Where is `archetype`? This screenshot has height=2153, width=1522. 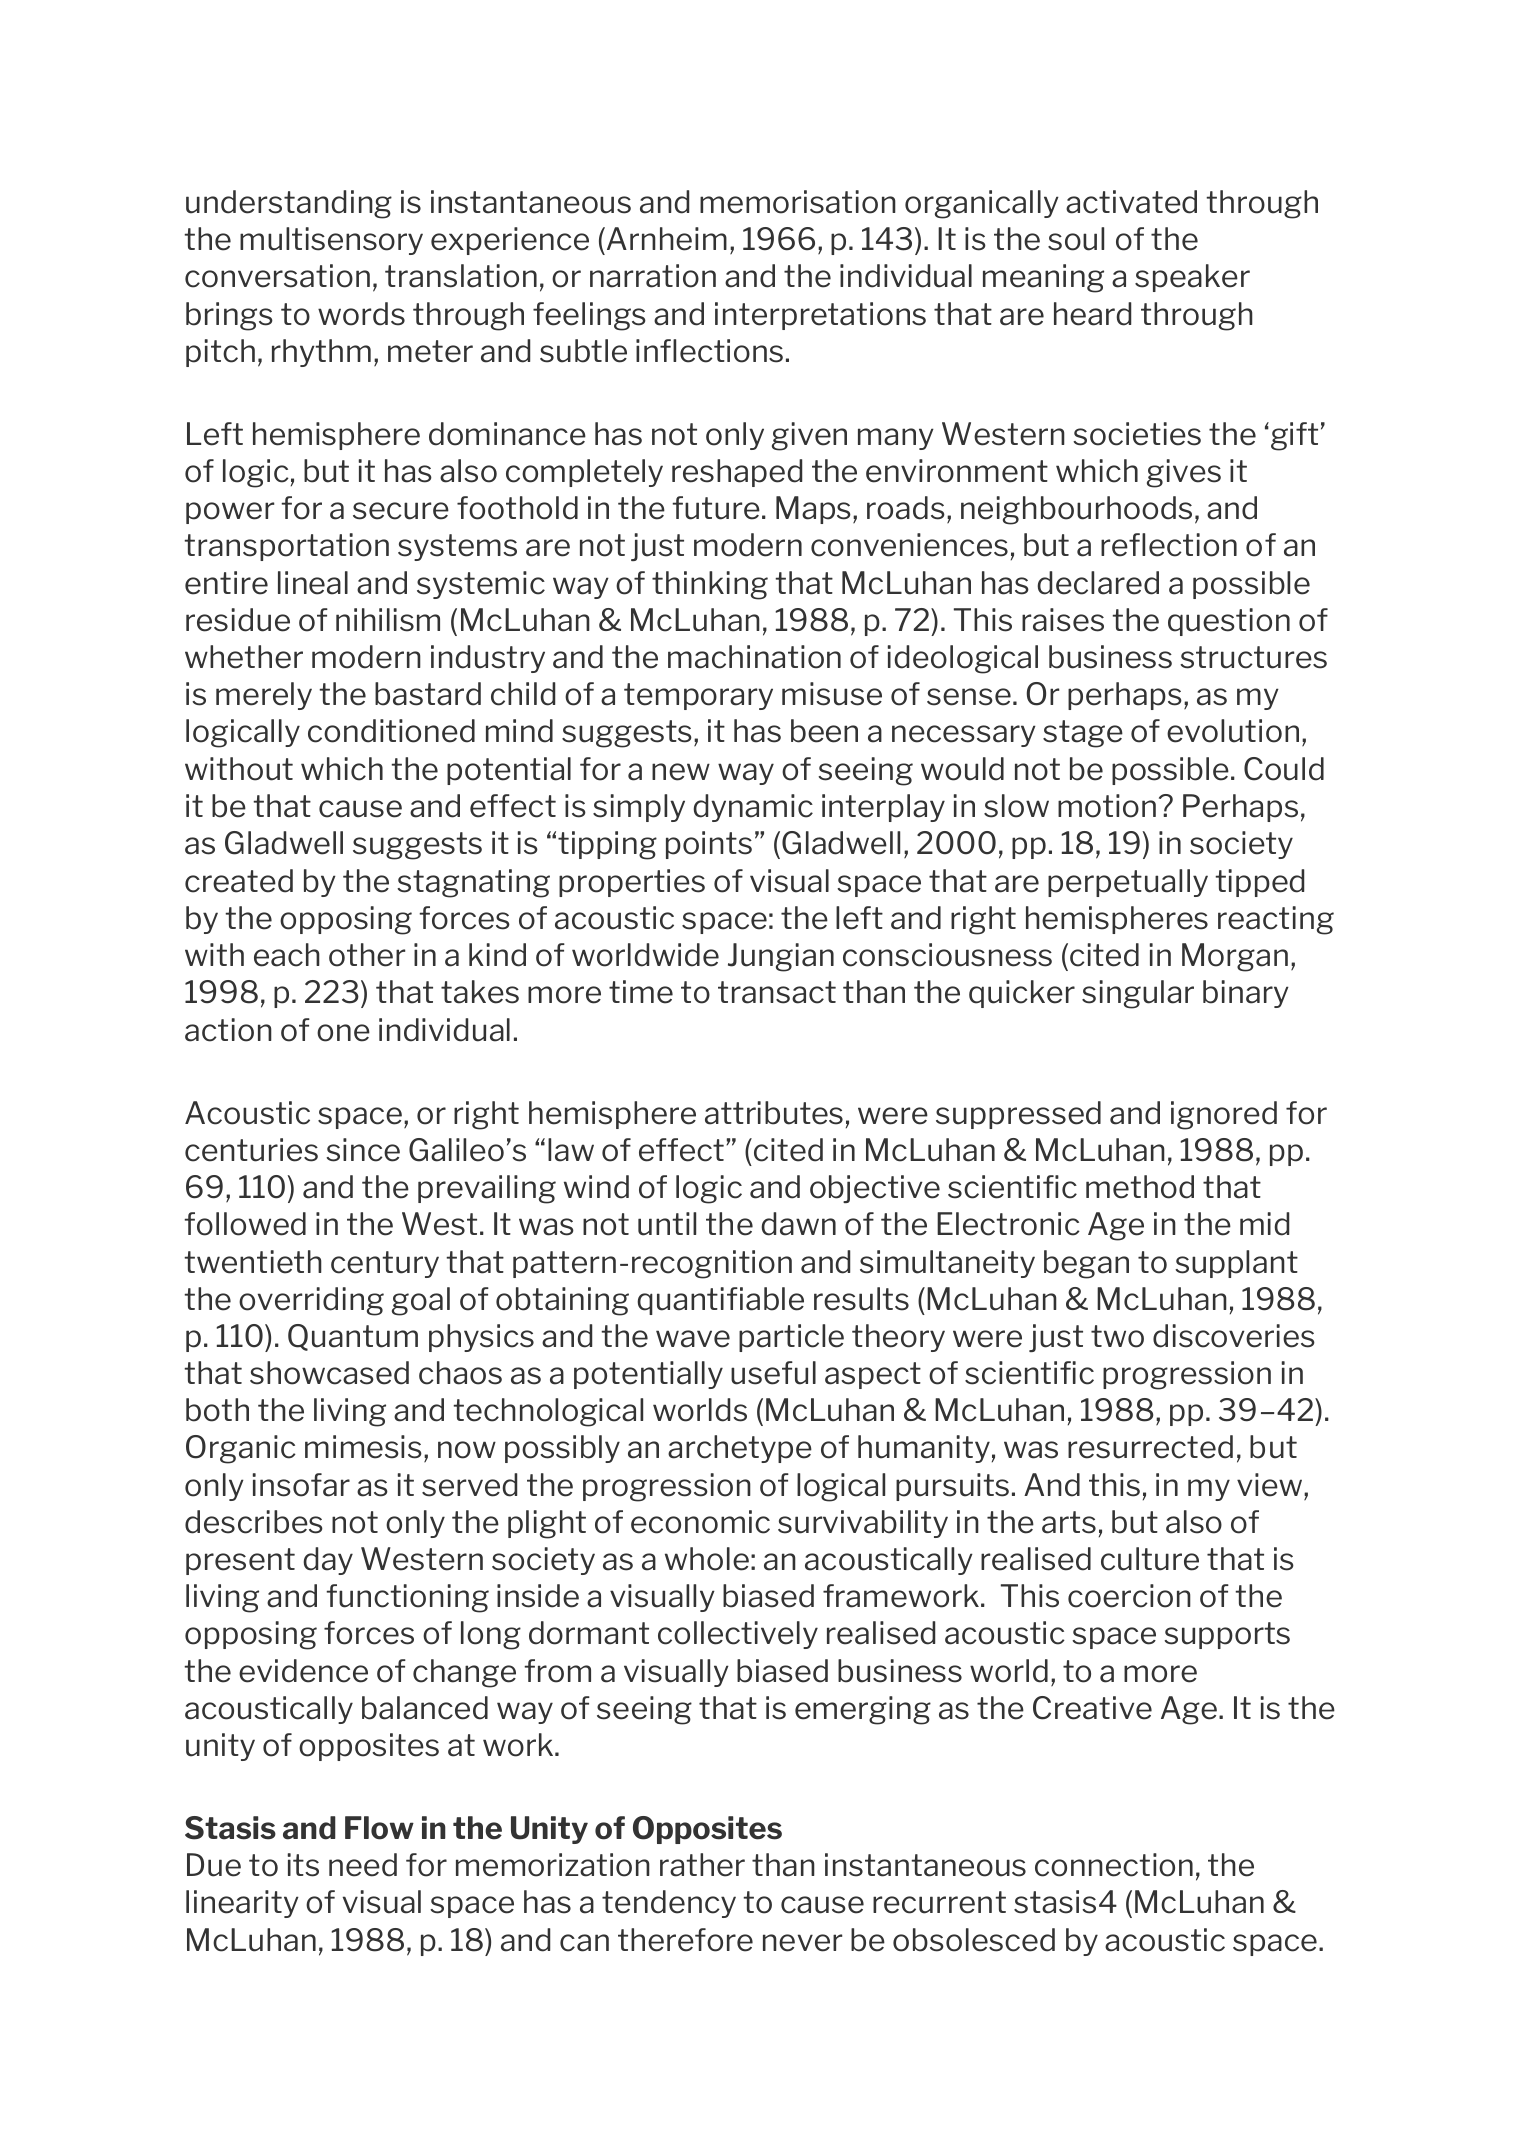 archetype is located at coordinates (740, 1449).
